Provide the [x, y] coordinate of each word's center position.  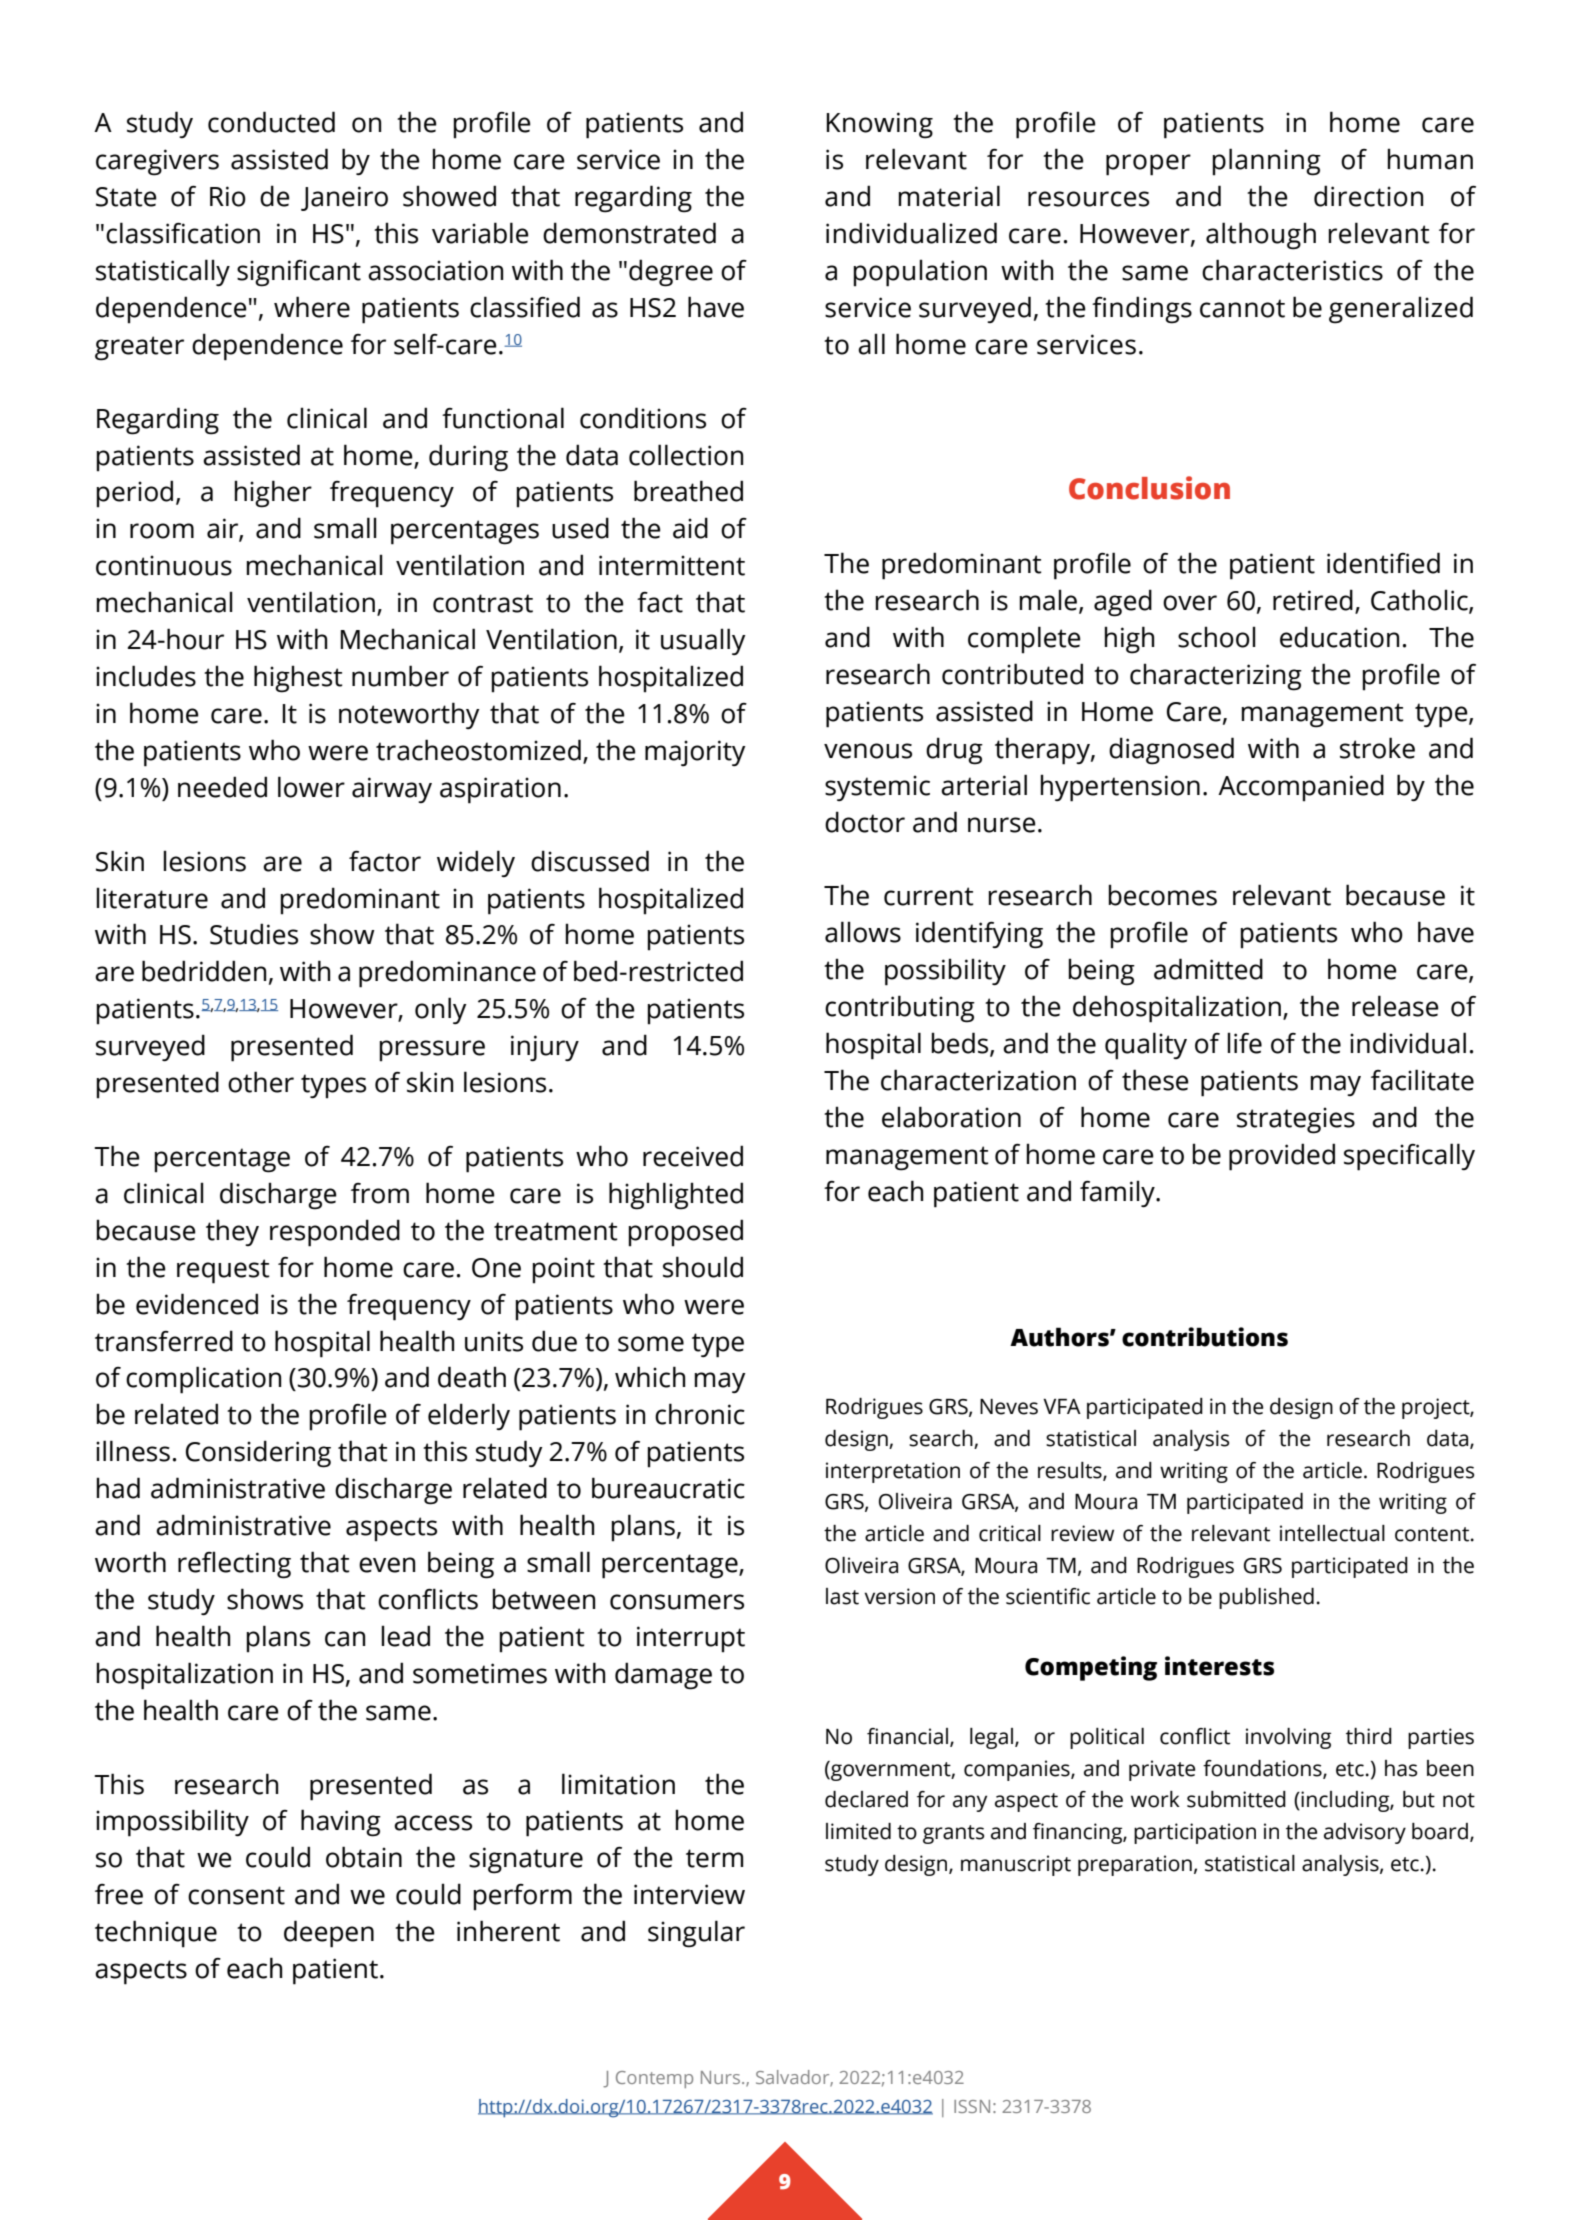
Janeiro [344, 198]
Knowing [879, 125]
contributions [1205, 1337]
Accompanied [1301, 788]
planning [1266, 162]
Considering [258, 1454]
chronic [700, 1414]
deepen [329, 1934]
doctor [865, 822]
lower [311, 787]
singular [696, 1934]
